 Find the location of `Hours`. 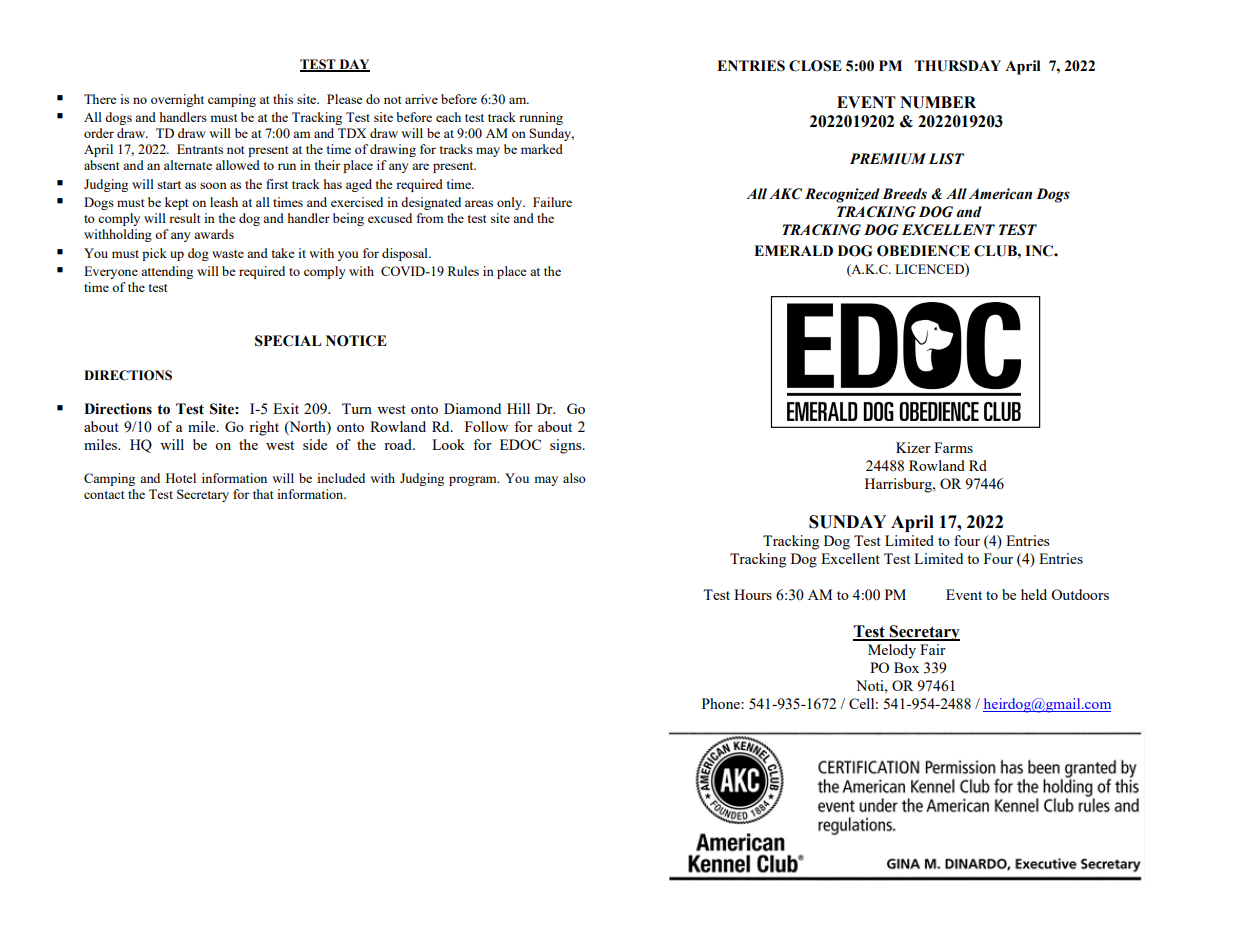

Hours is located at coordinates (753, 594).
